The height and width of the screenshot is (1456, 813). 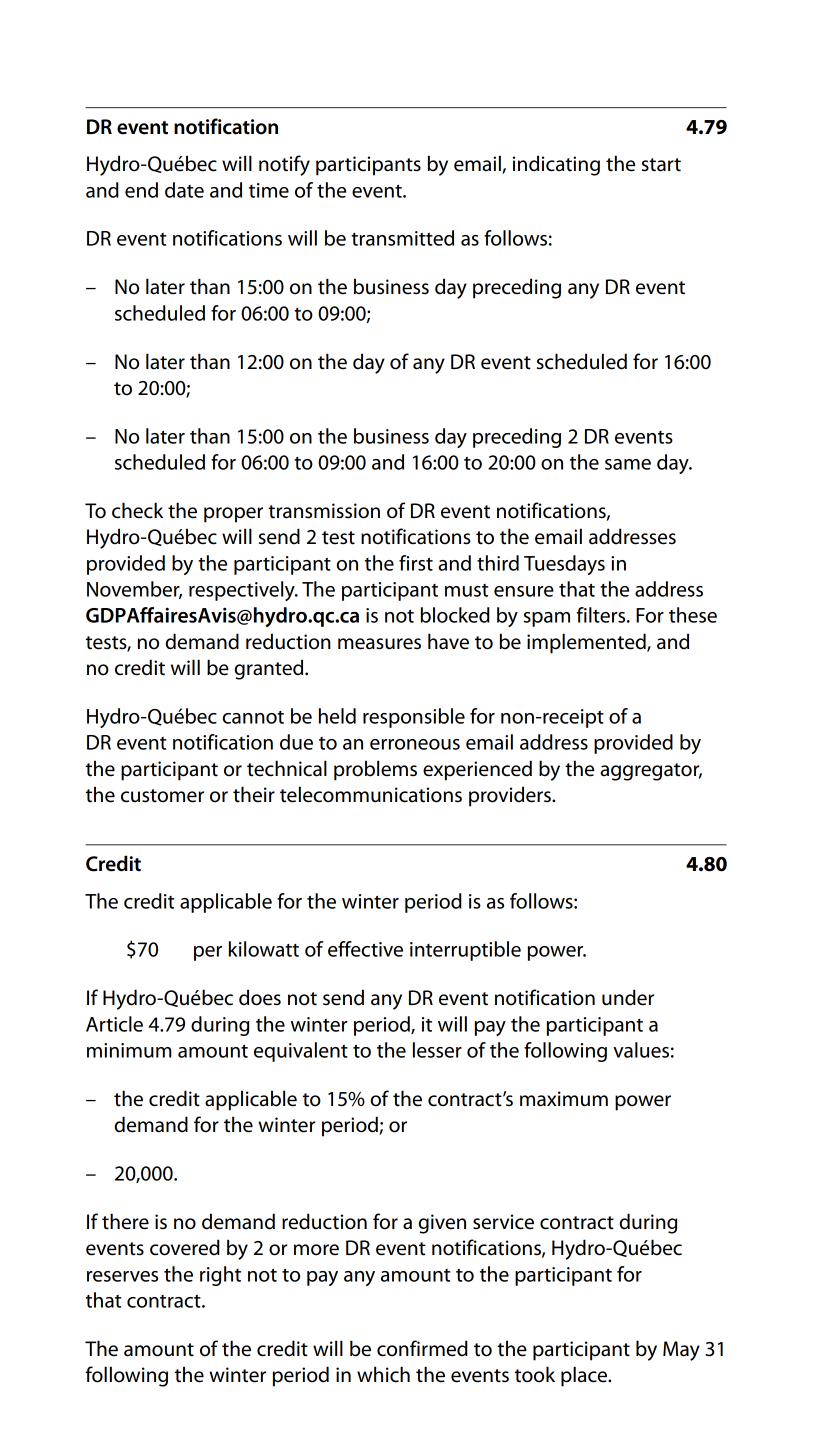 What do you see at coordinates (220, 1276) in the screenshot?
I see `right` at bounding box center [220, 1276].
